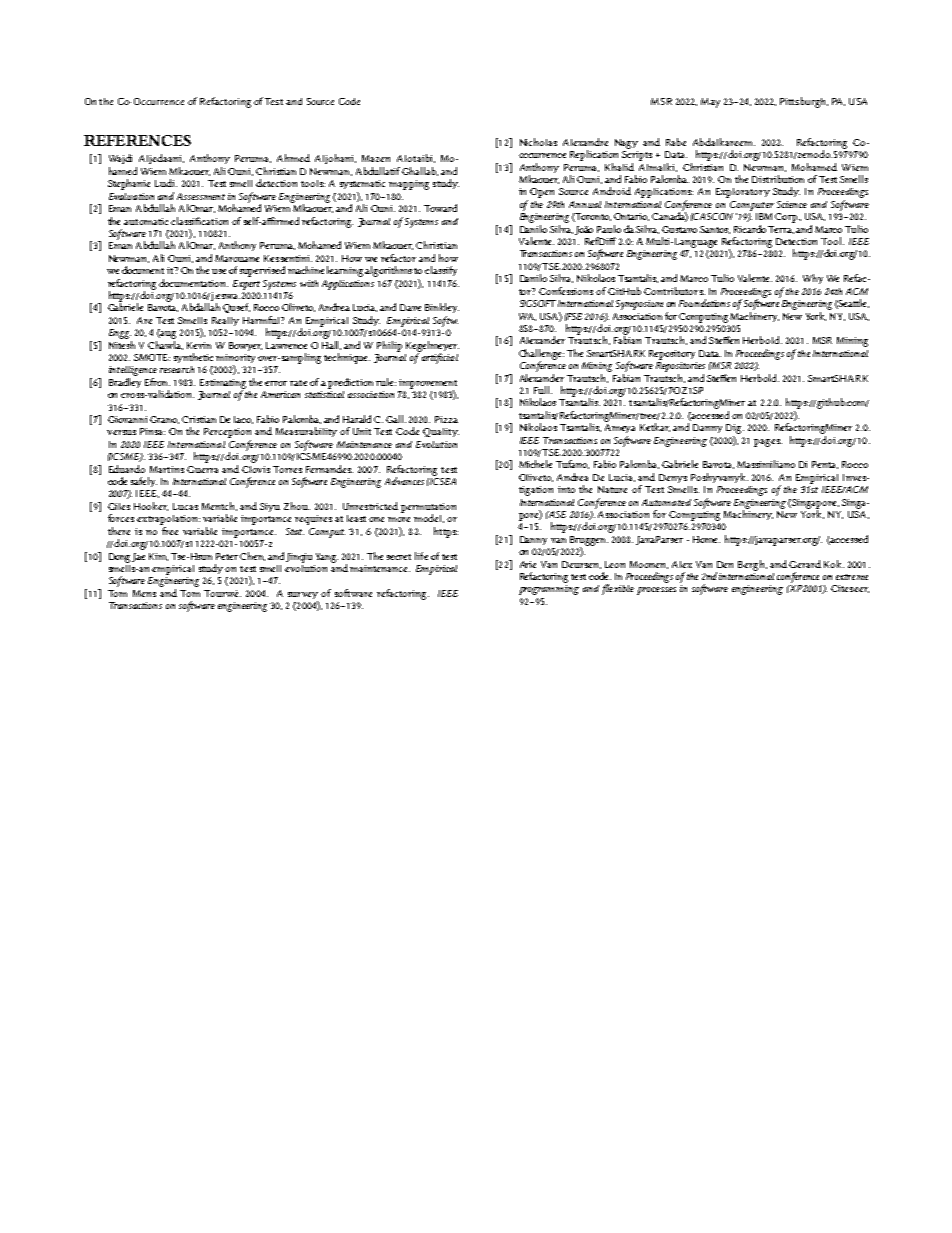  Describe the element at coordinates (137, 140) in the screenshot. I see `REFERENCES` at that location.
